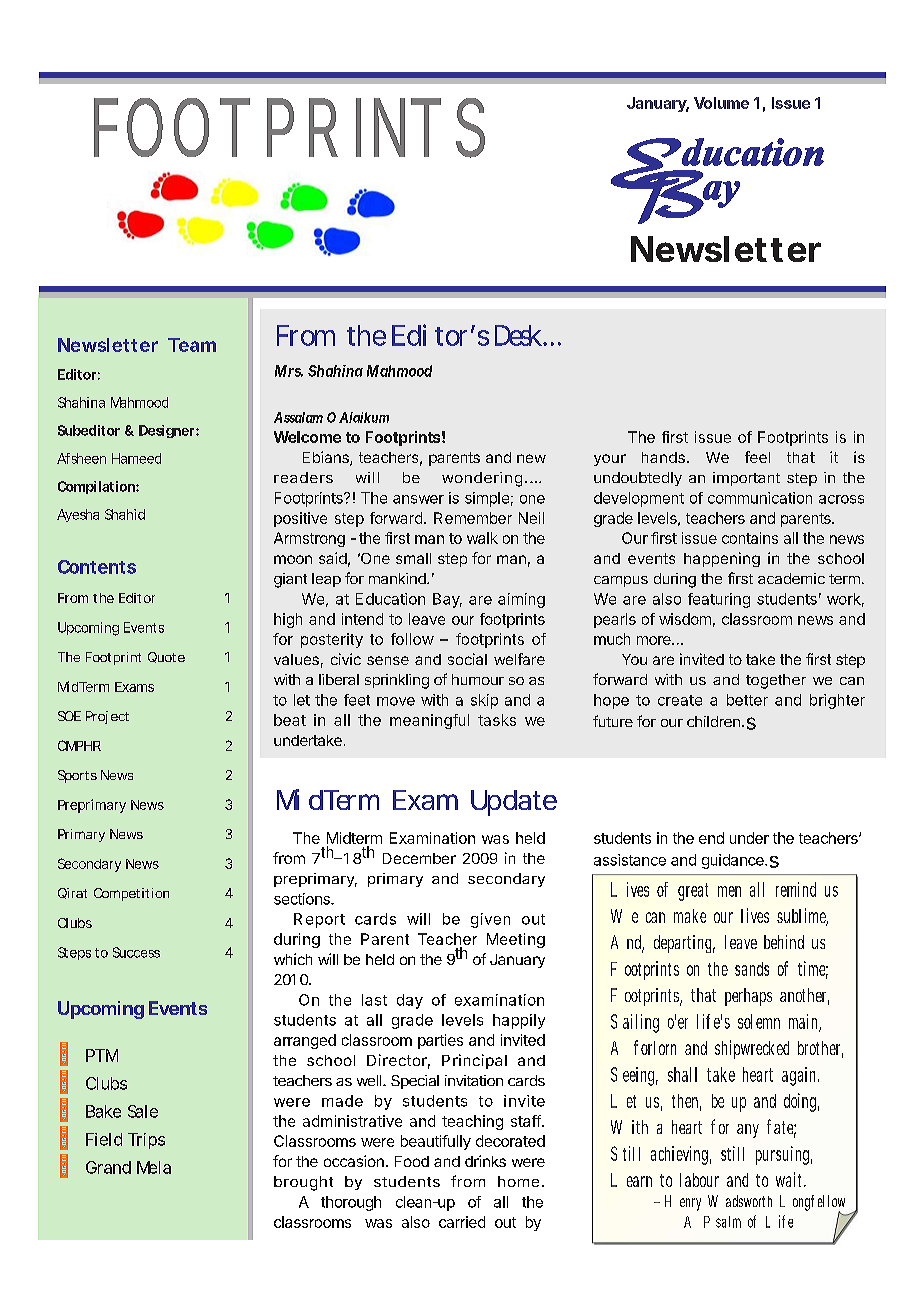 The width and height of the page is (924, 1307). What do you see at coordinates (721, 103) in the page?
I see `Volume` at bounding box center [721, 103].
